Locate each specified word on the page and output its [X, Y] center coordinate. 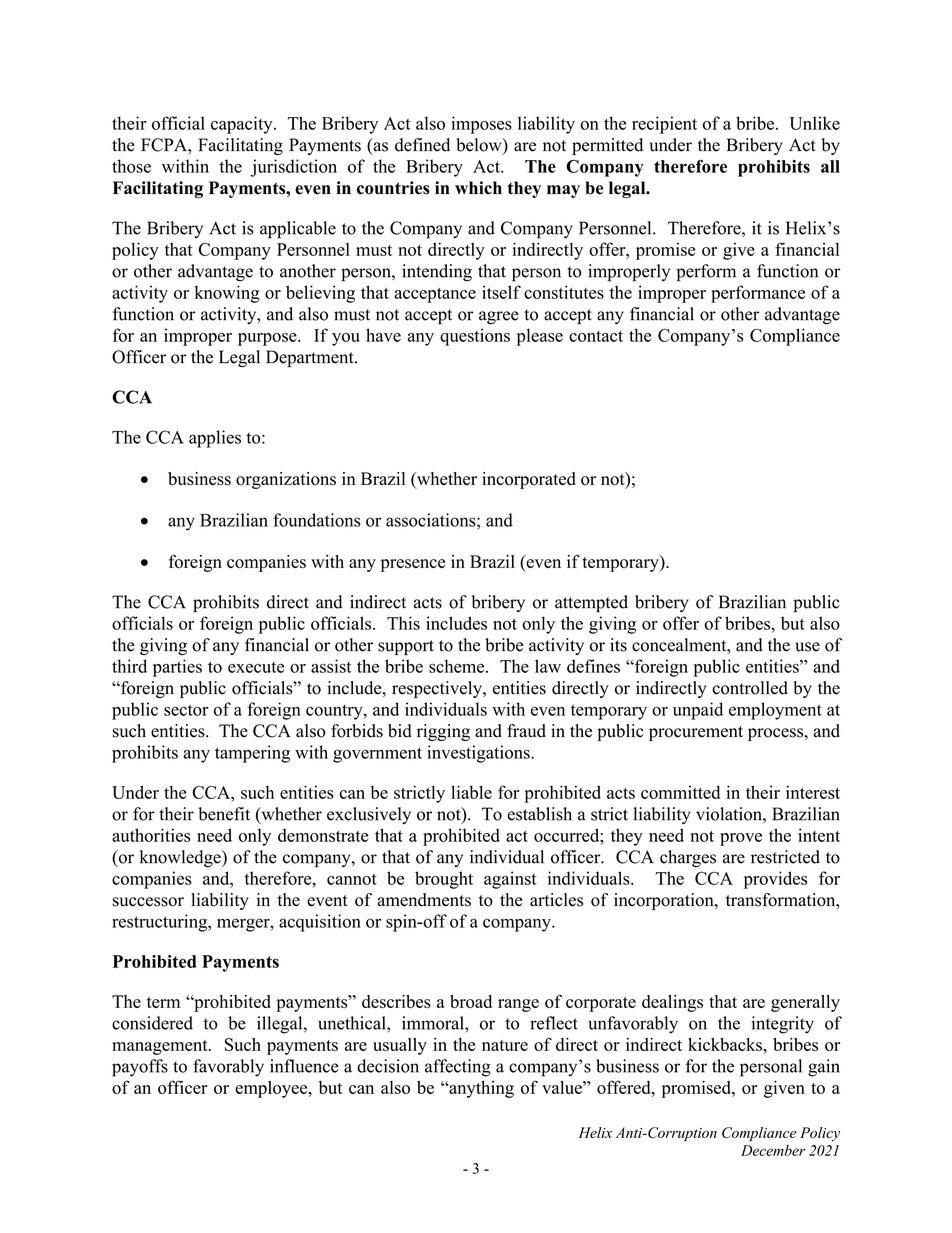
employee [272, 1089]
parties [177, 668]
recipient [664, 125]
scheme [458, 666]
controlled [750, 688]
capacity [243, 125]
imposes [481, 125]
